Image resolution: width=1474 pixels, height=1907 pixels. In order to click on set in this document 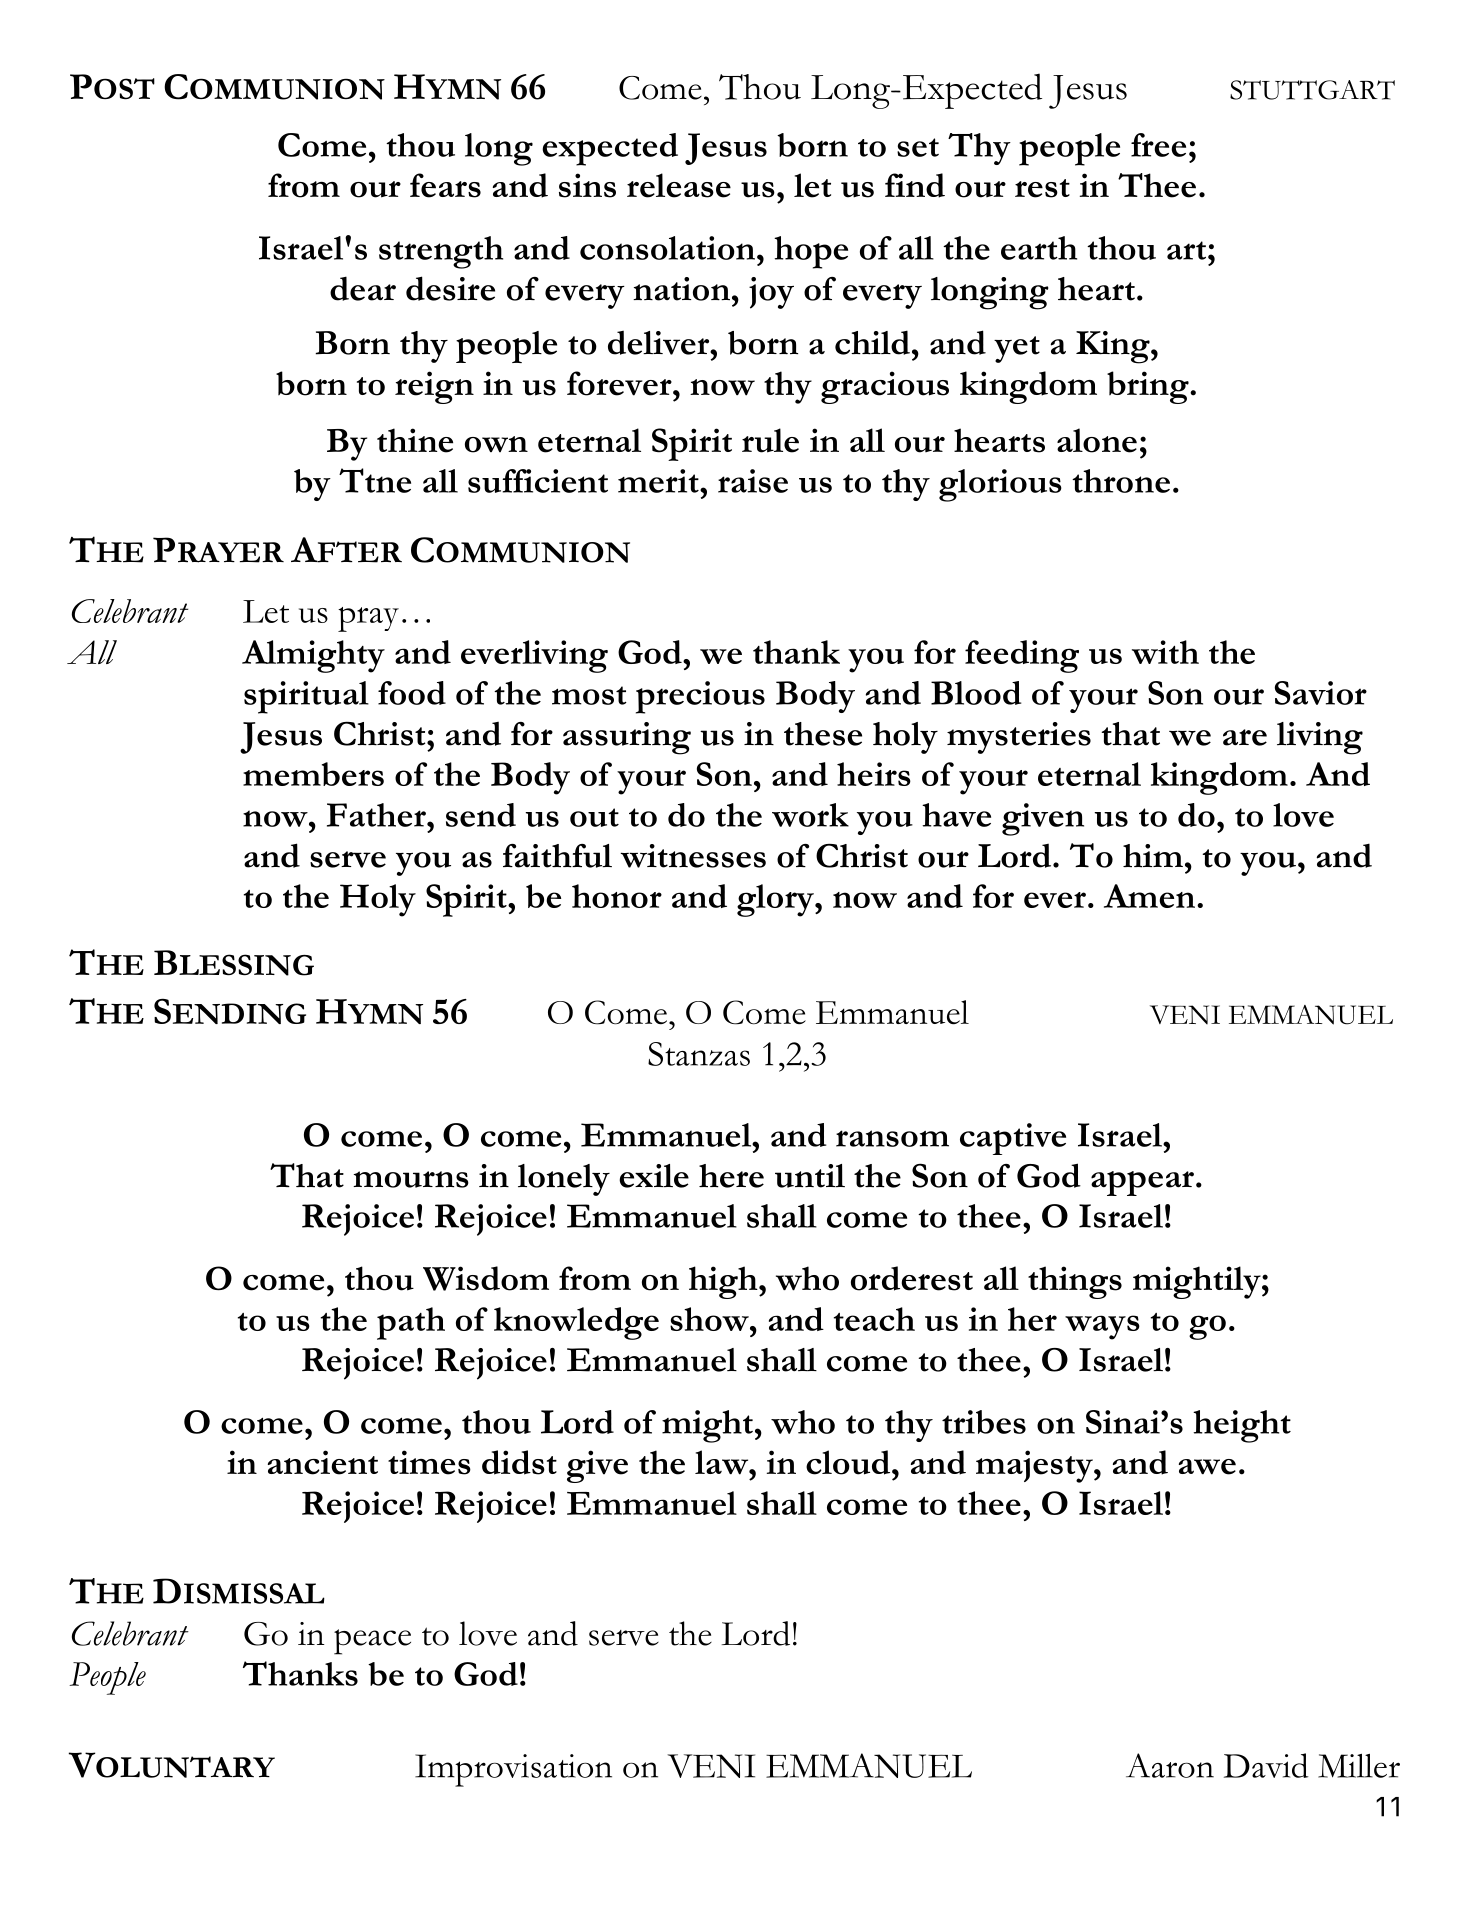, I will do `click(918, 147)`.
